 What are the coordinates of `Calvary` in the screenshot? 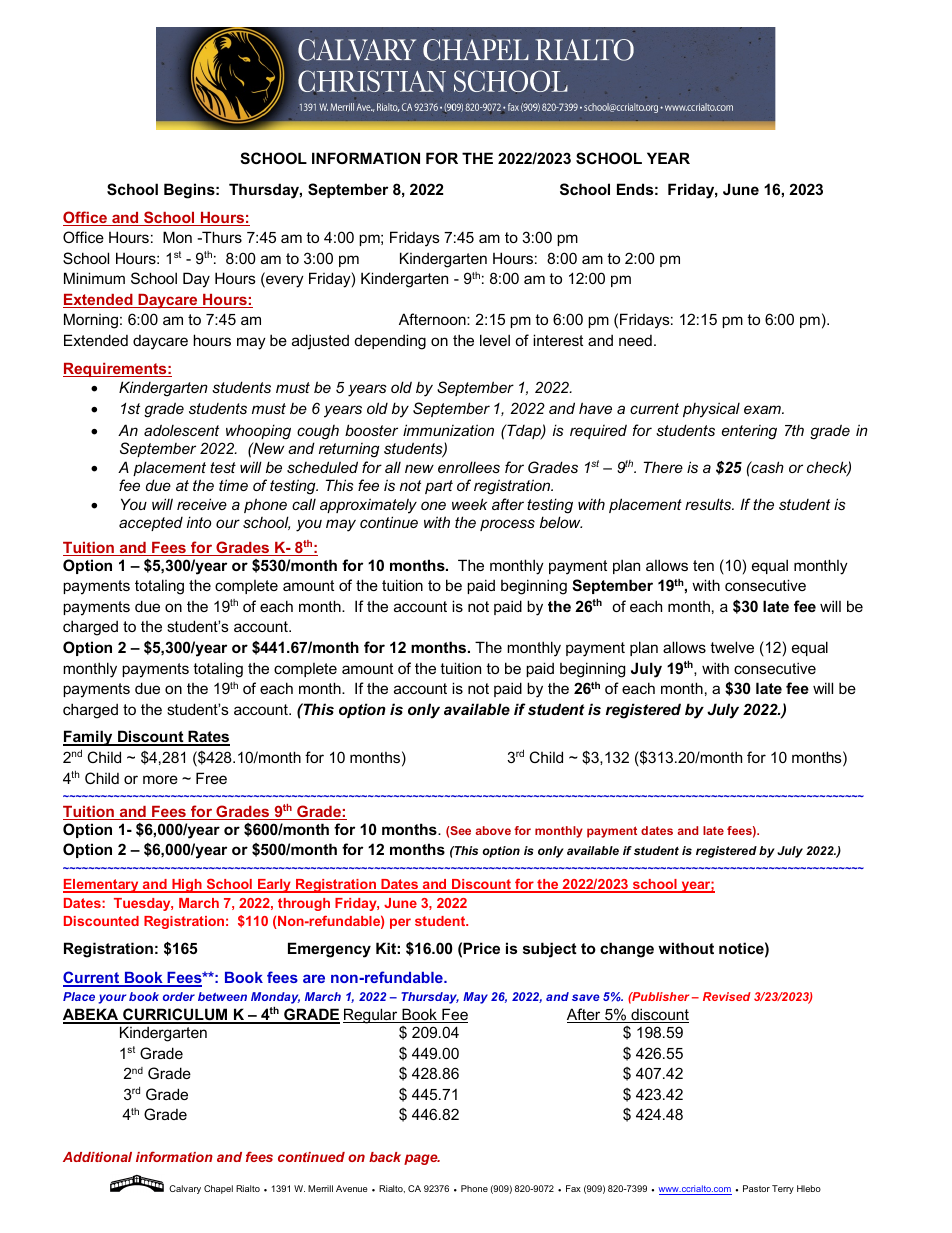 It's located at (185, 1189).
